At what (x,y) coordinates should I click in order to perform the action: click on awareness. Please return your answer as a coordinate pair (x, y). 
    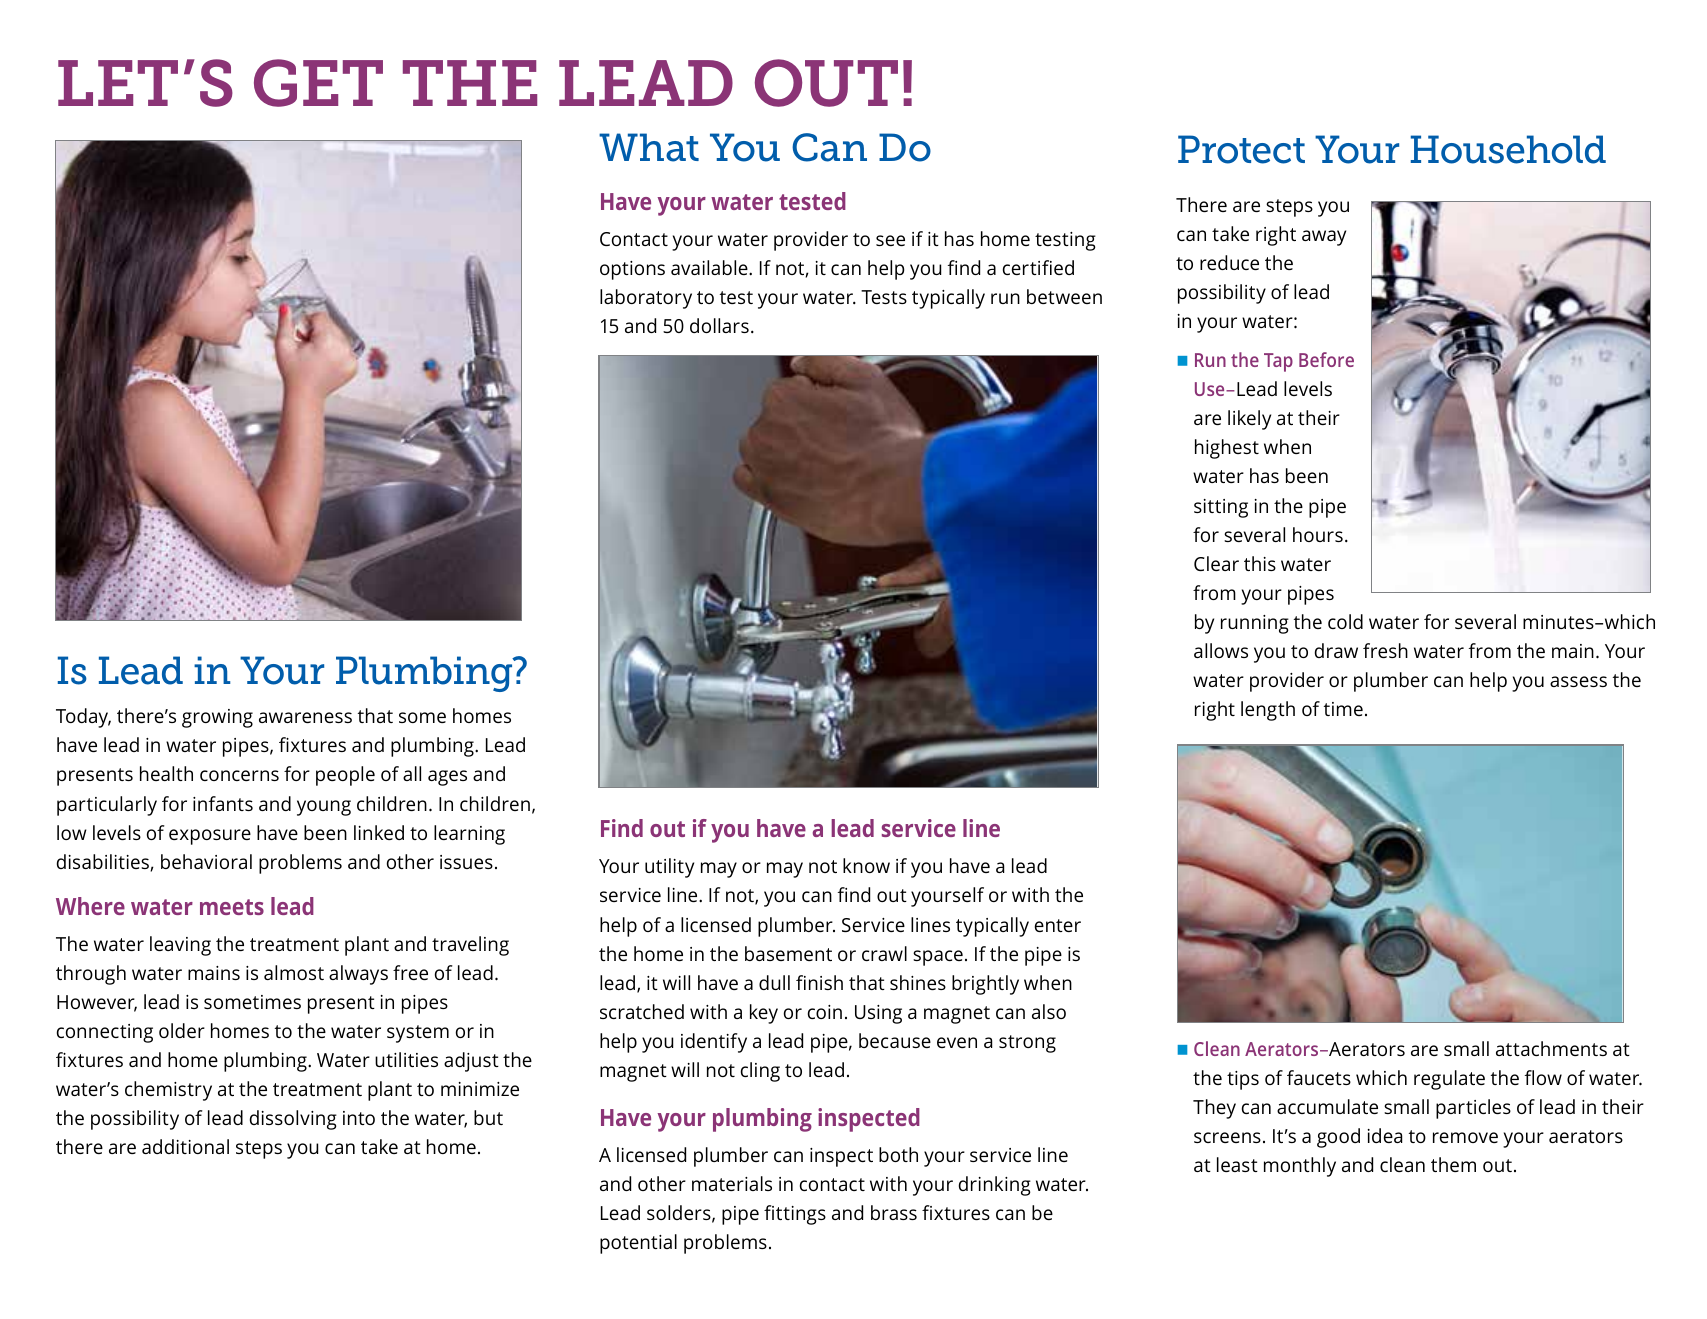
    Looking at the image, I should click on (305, 717).
